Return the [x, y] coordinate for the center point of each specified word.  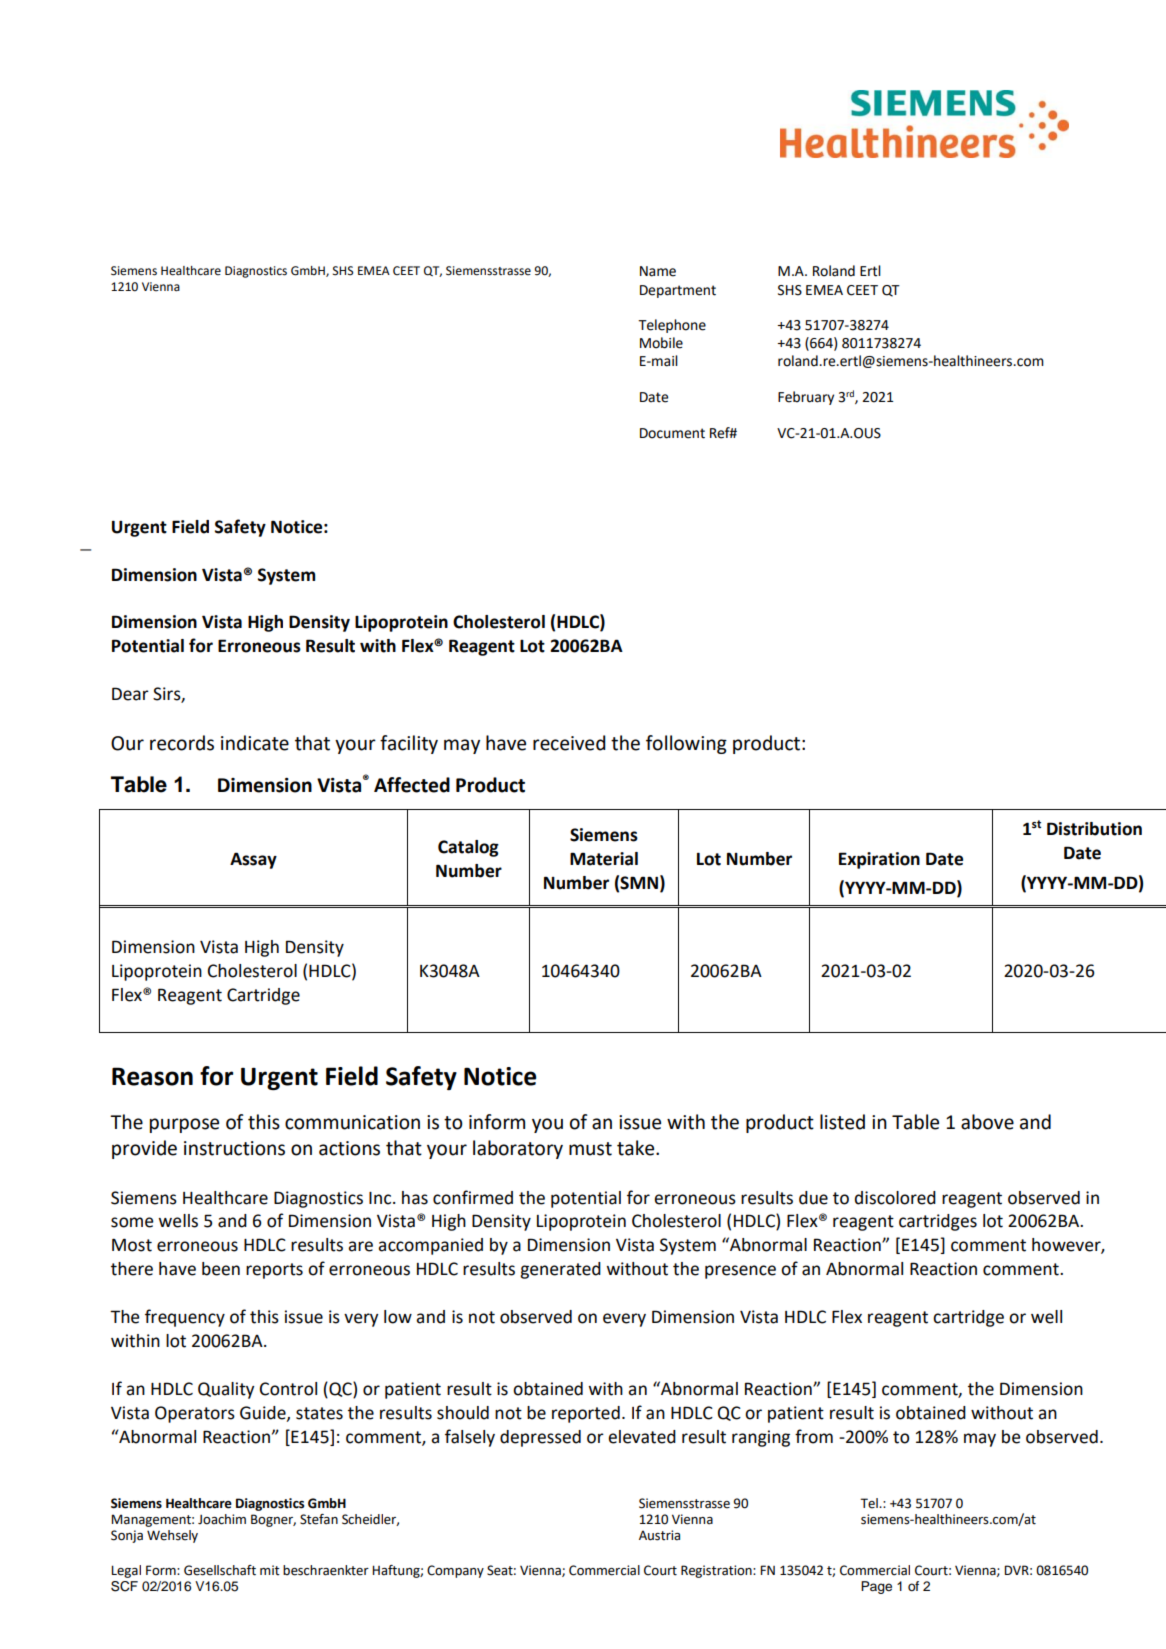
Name [658, 271]
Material [604, 859]
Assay [253, 860]
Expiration [879, 860]
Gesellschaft [220, 1570]
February [806, 398]
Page [876, 1587]
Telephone [672, 326]
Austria [659, 1535]
